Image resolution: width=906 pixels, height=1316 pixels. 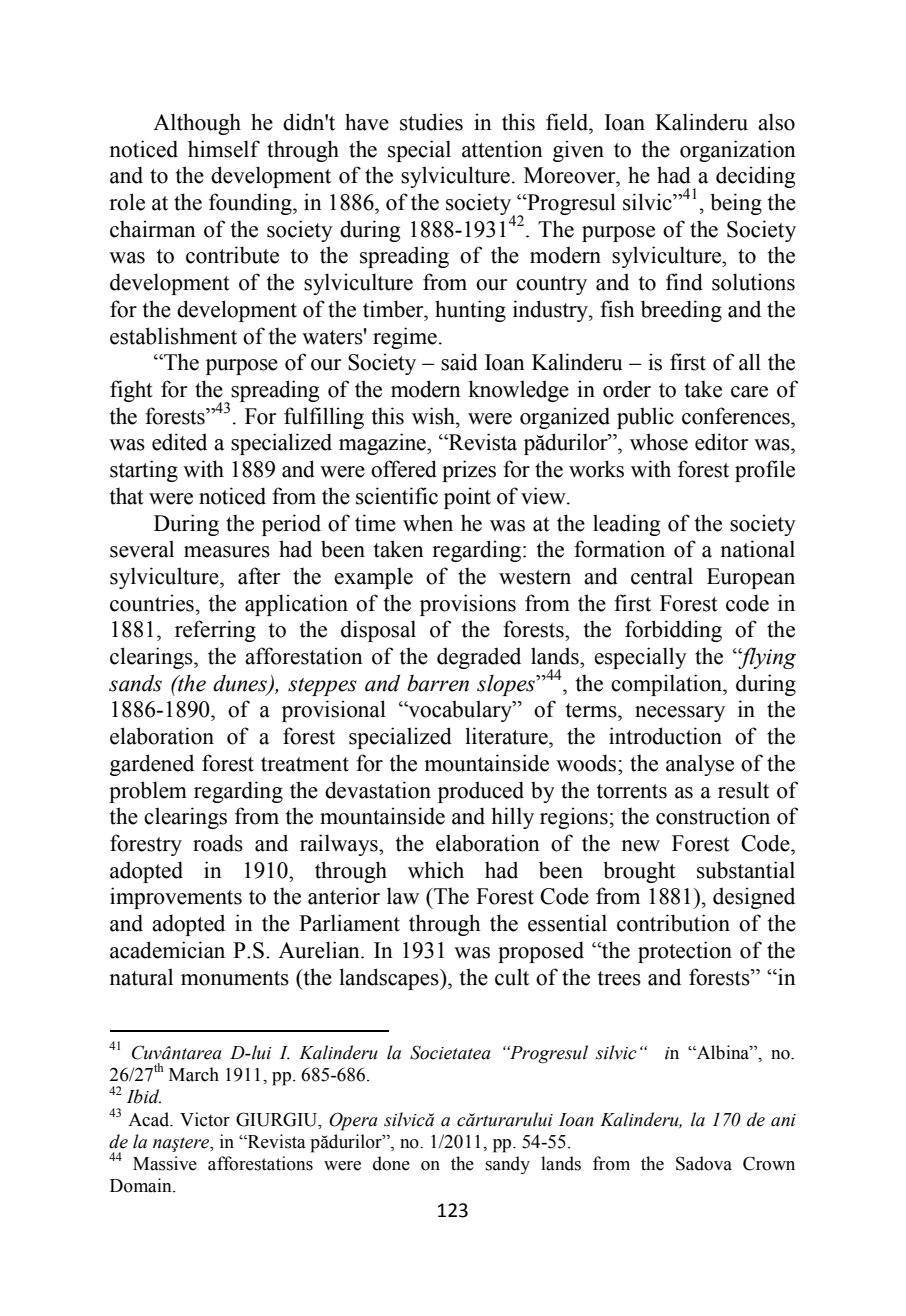 What do you see at coordinates (738, 151) in the screenshot?
I see `organization` at bounding box center [738, 151].
